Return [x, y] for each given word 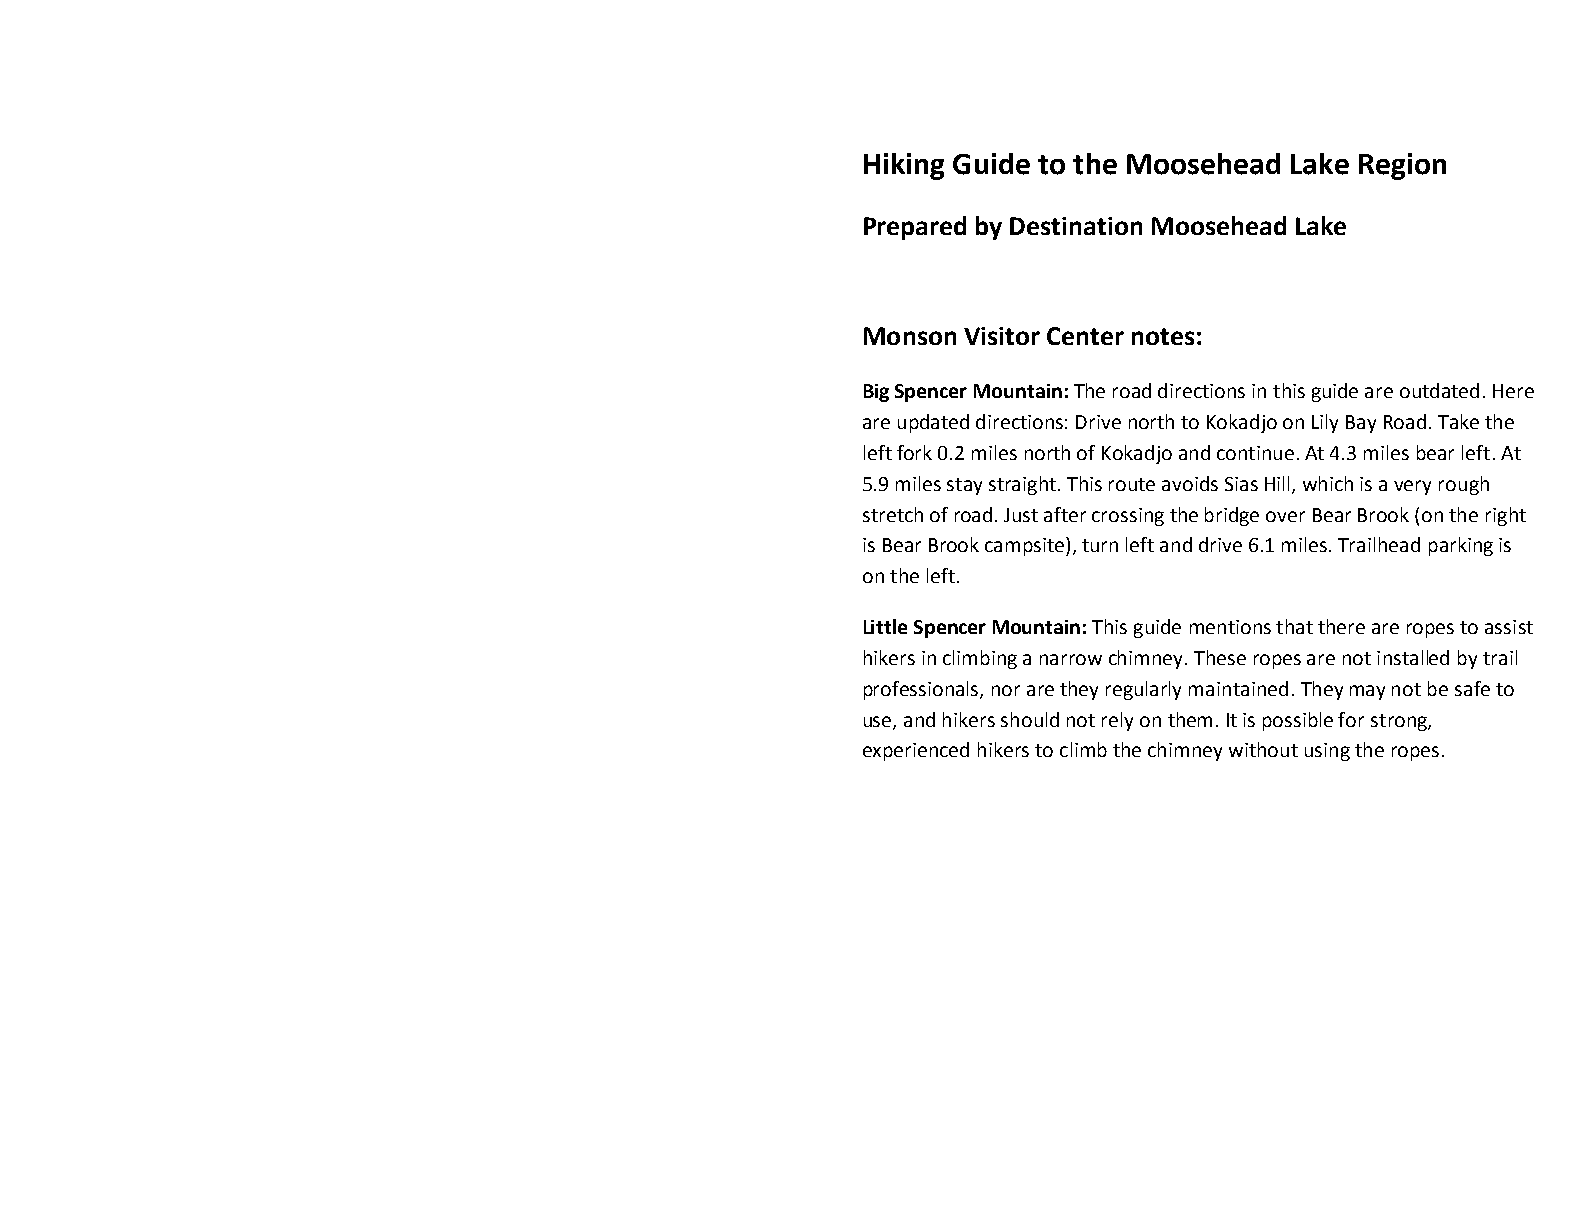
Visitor [1002, 336]
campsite [1026, 546]
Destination [1076, 226]
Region [1402, 166]
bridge [1232, 516]
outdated [1439, 390]
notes [1163, 336]
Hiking [904, 166]
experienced [916, 751]
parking [1461, 546]
